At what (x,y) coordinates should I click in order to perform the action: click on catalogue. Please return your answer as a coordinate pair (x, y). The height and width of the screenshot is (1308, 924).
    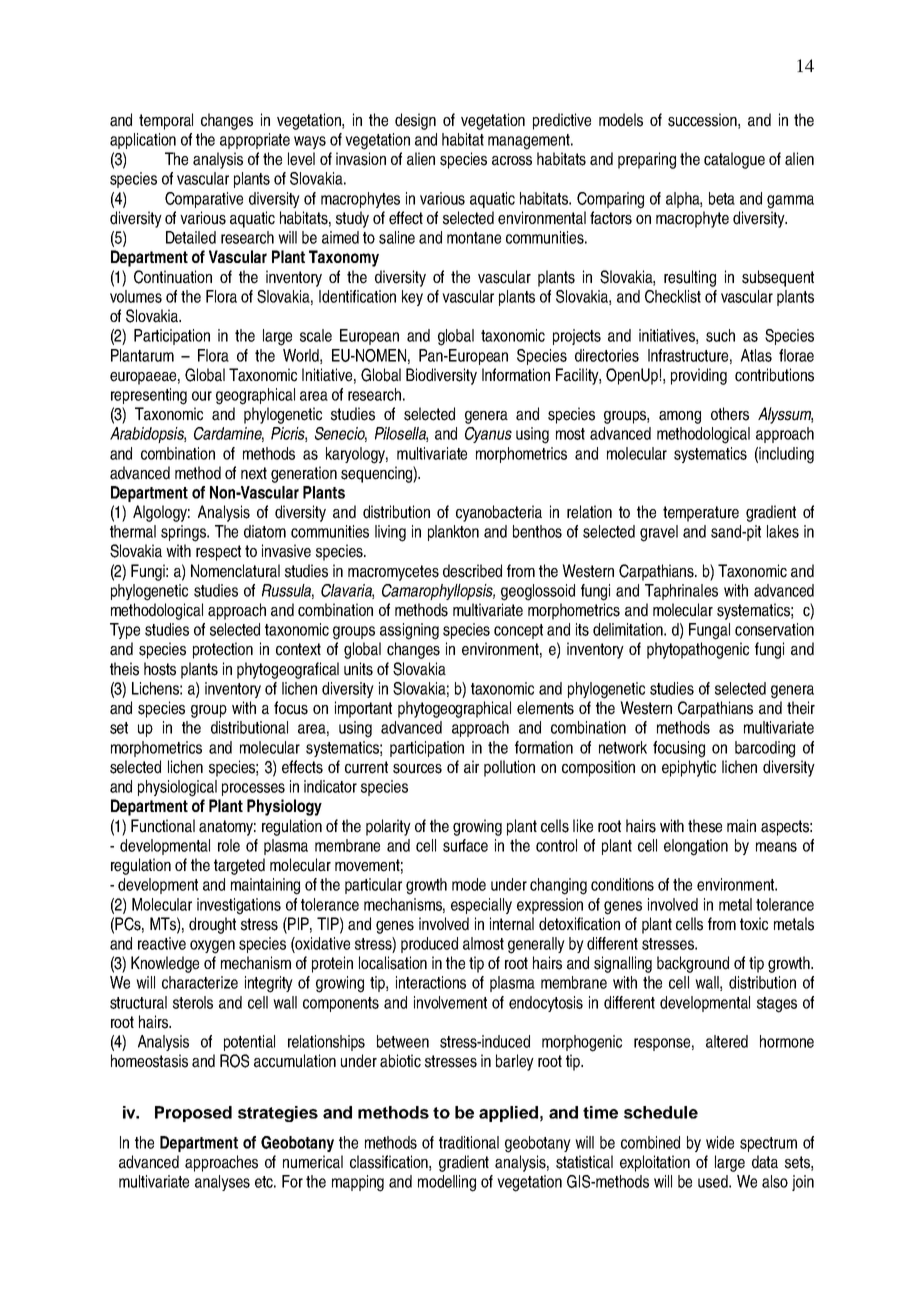
    Looking at the image, I should click on (734, 160).
